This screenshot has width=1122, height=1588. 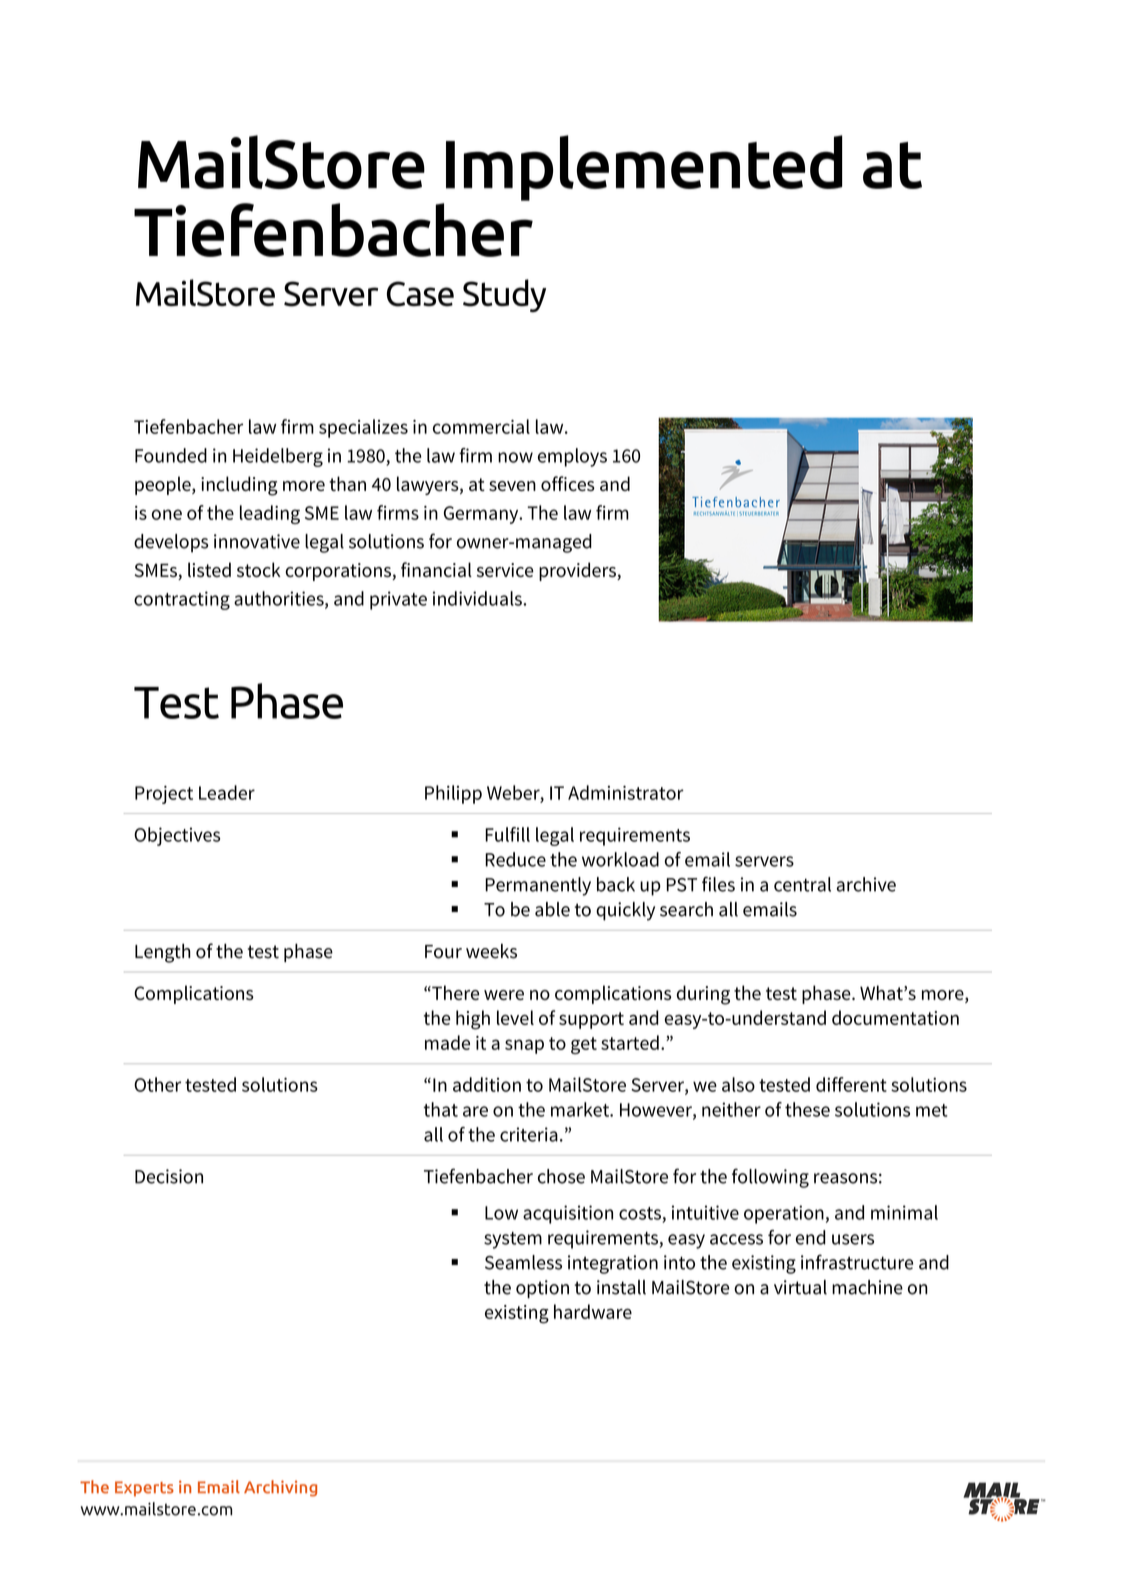 I want to click on Implemented, so click(x=644, y=168).
